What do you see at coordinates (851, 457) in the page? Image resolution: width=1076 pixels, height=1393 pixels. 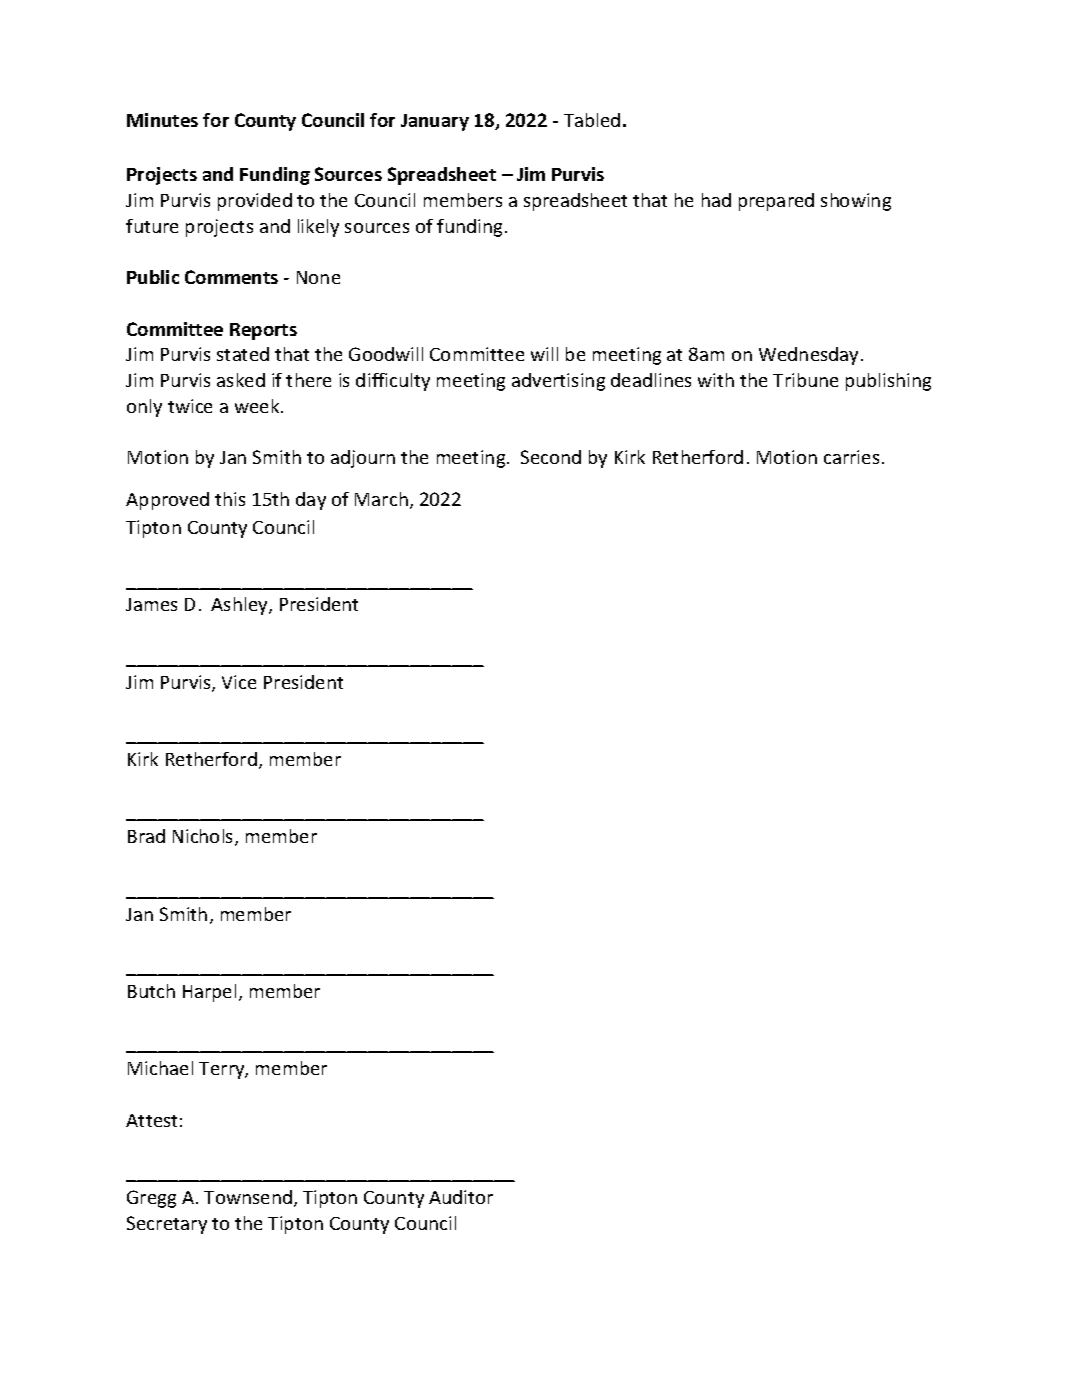 I see `carries` at bounding box center [851, 457].
